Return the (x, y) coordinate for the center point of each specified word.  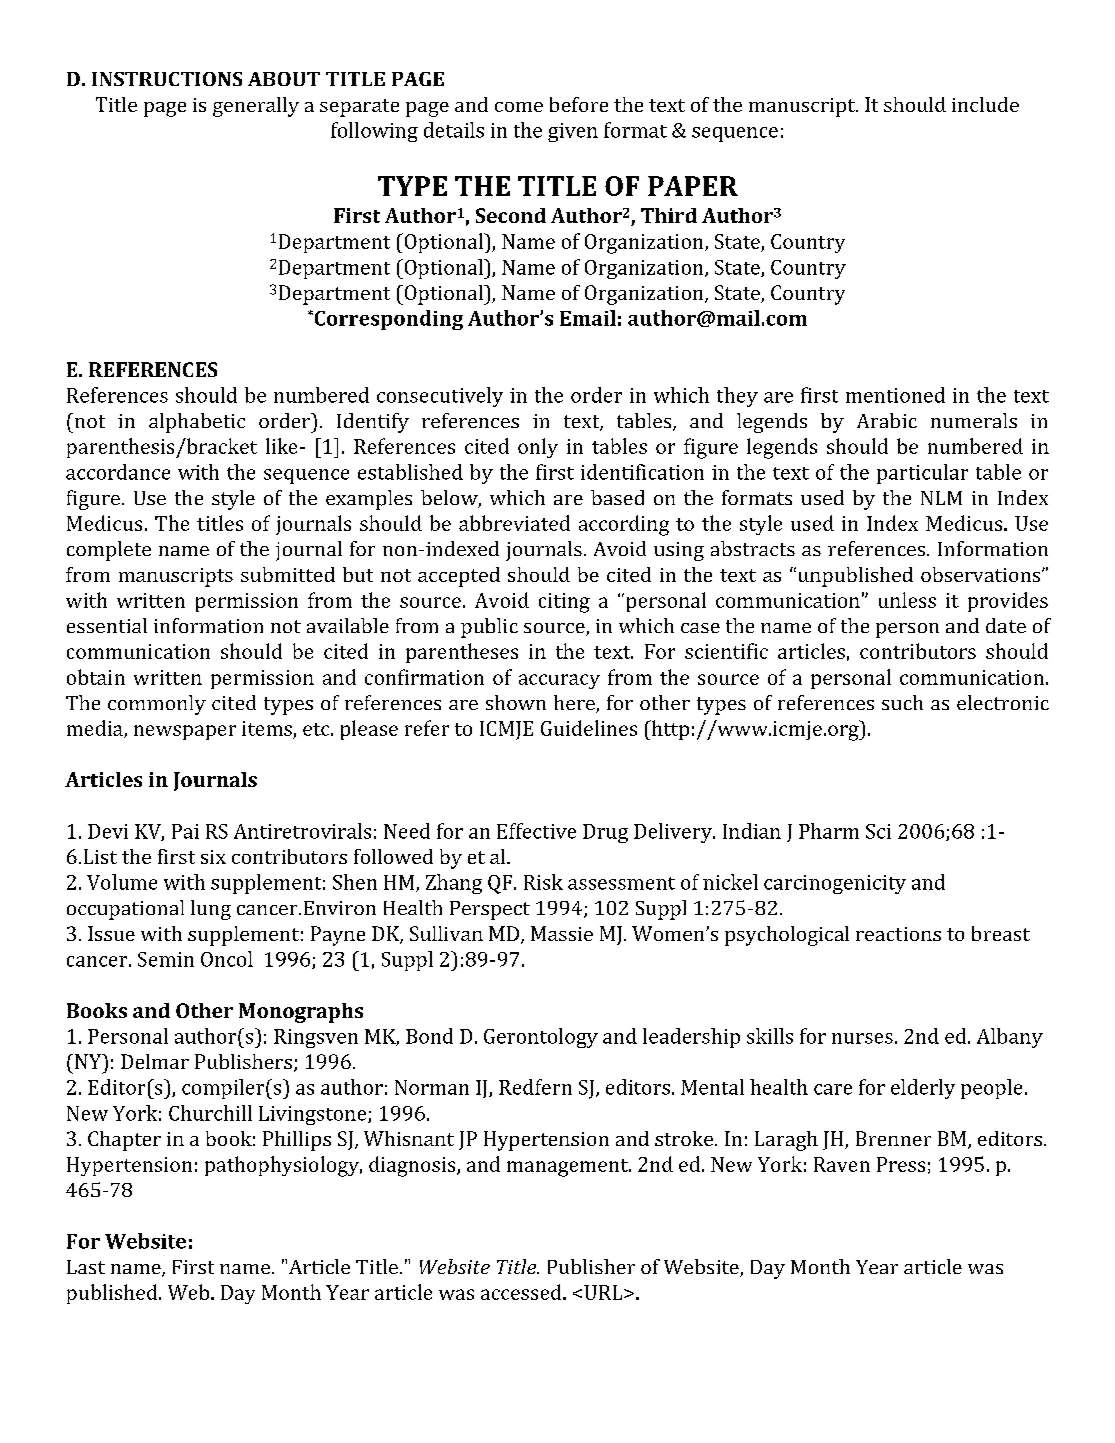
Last (86, 1267)
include (985, 104)
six (213, 857)
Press (901, 1164)
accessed (522, 1292)
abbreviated (514, 523)
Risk (543, 882)
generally (256, 107)
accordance (118, 472)
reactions (898, 934)
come (519, 107)
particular (922, 474)
